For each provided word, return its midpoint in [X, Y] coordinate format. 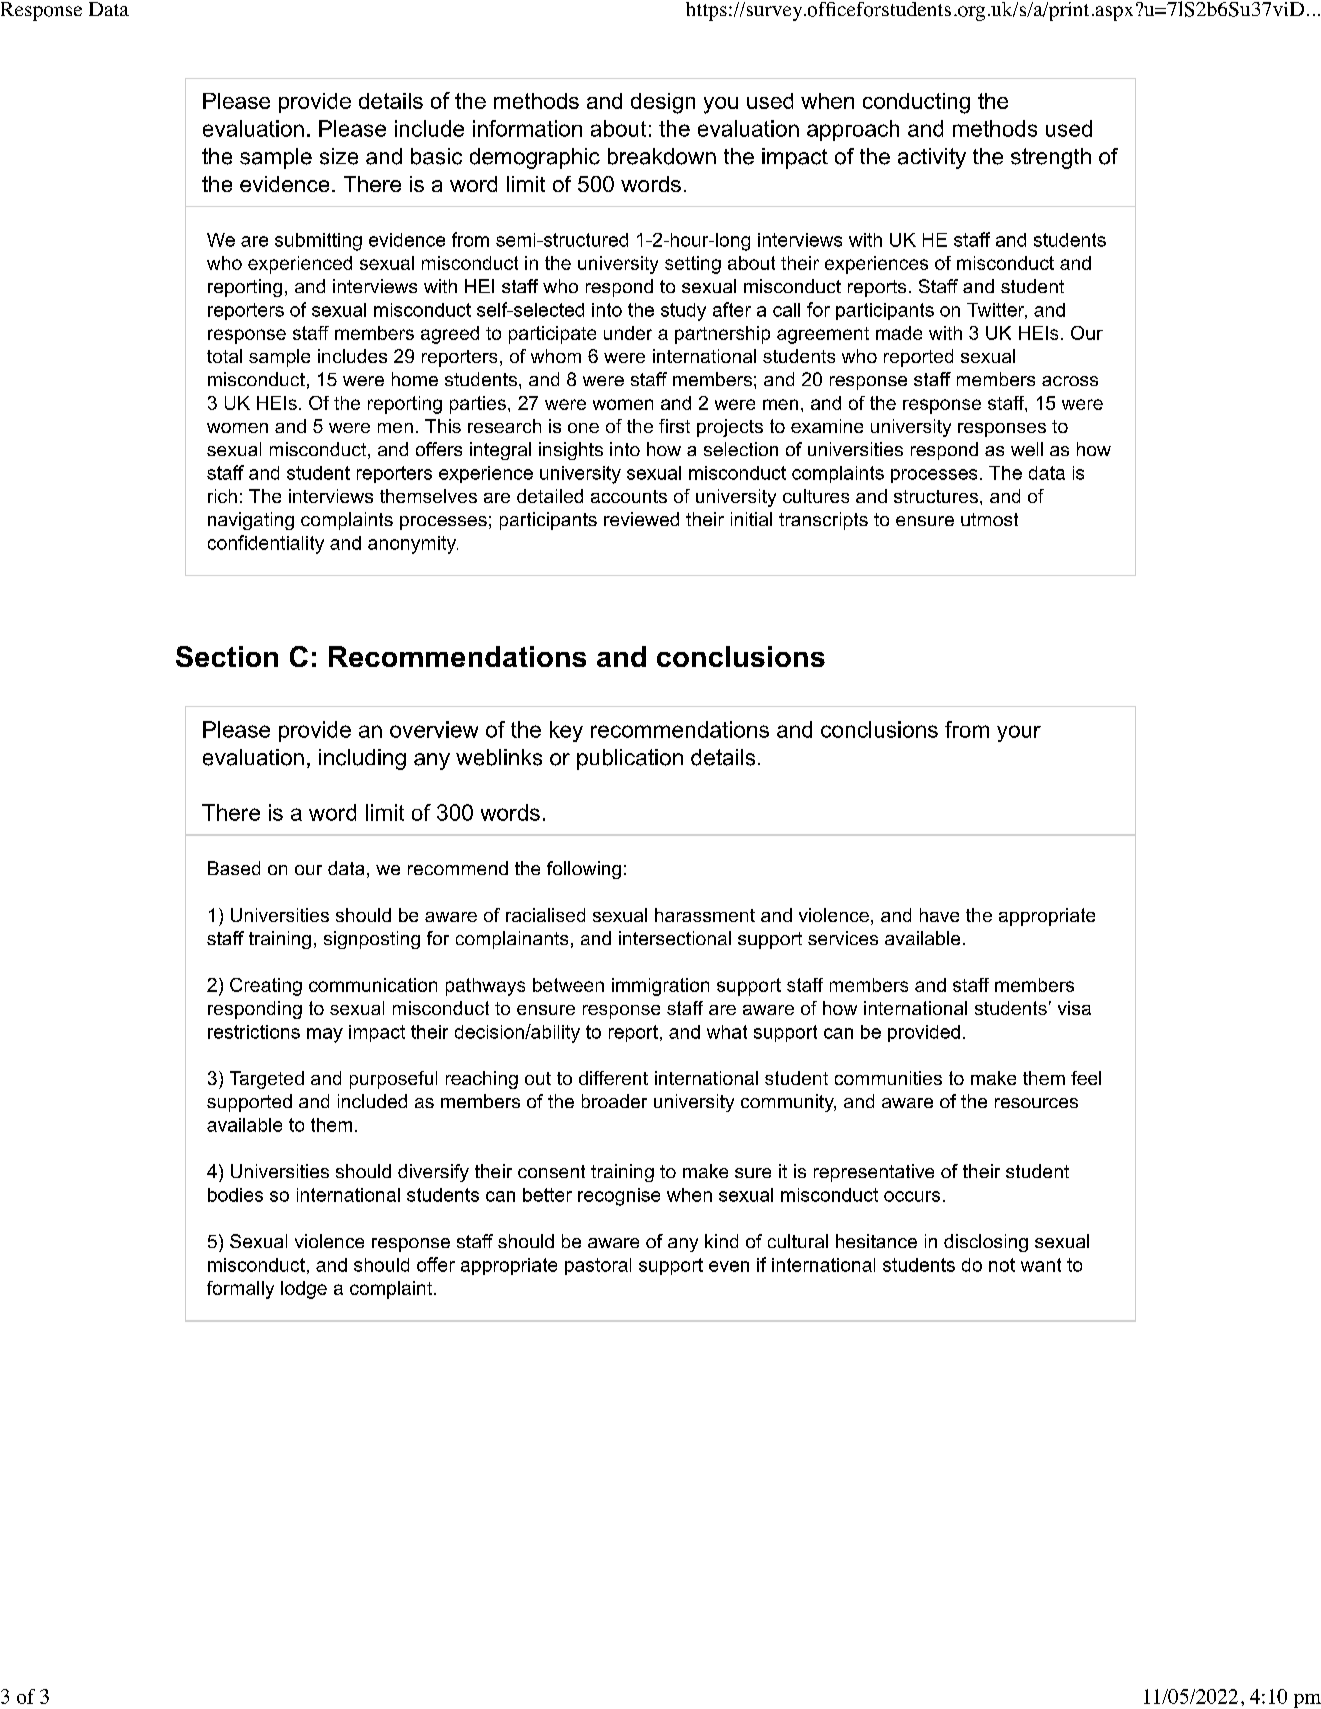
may [325, 1035]
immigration [660, 987]
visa [1074, 1008]
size [339, 156]
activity [932, 158]
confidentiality [266, 544]
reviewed [641, 519]
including [362, 759]
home [415, 379]
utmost [989, 519]
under [628, 333]
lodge [304, 1290]
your [1019, 733]
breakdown [662, 156]
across [1070, 381]
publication [630, 759]
